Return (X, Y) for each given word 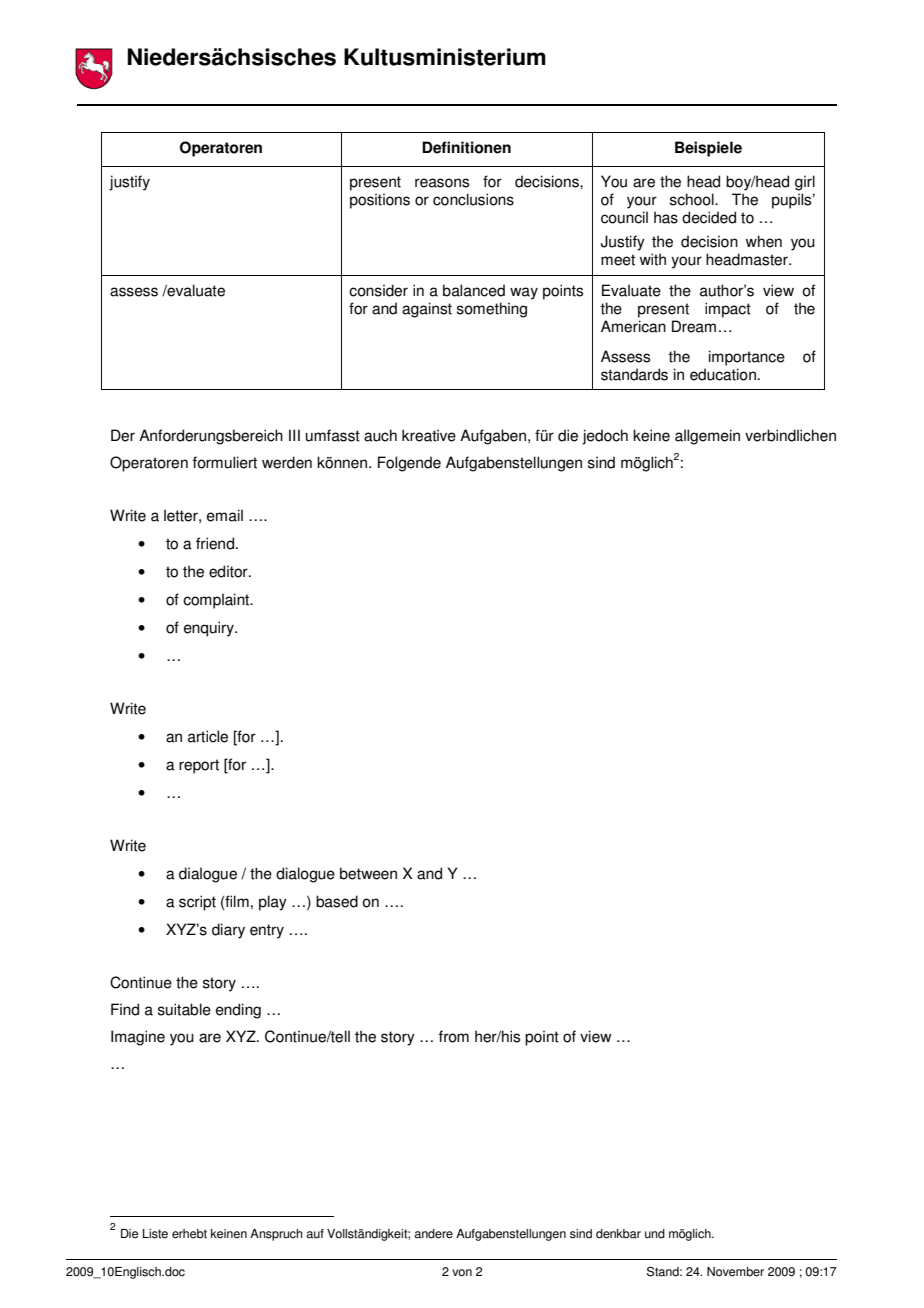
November (735, 1272)
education (723, 374)
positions (380, 201)
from (454, 1036)
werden (287, 462)
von (462, 1273)
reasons (442, 183)
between (368, 873)
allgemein (707, 437)
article (208, 736)
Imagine (138, 1038)
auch (380, 435)
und (655, 1234)
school (693, 199)
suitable (184, 1009)
